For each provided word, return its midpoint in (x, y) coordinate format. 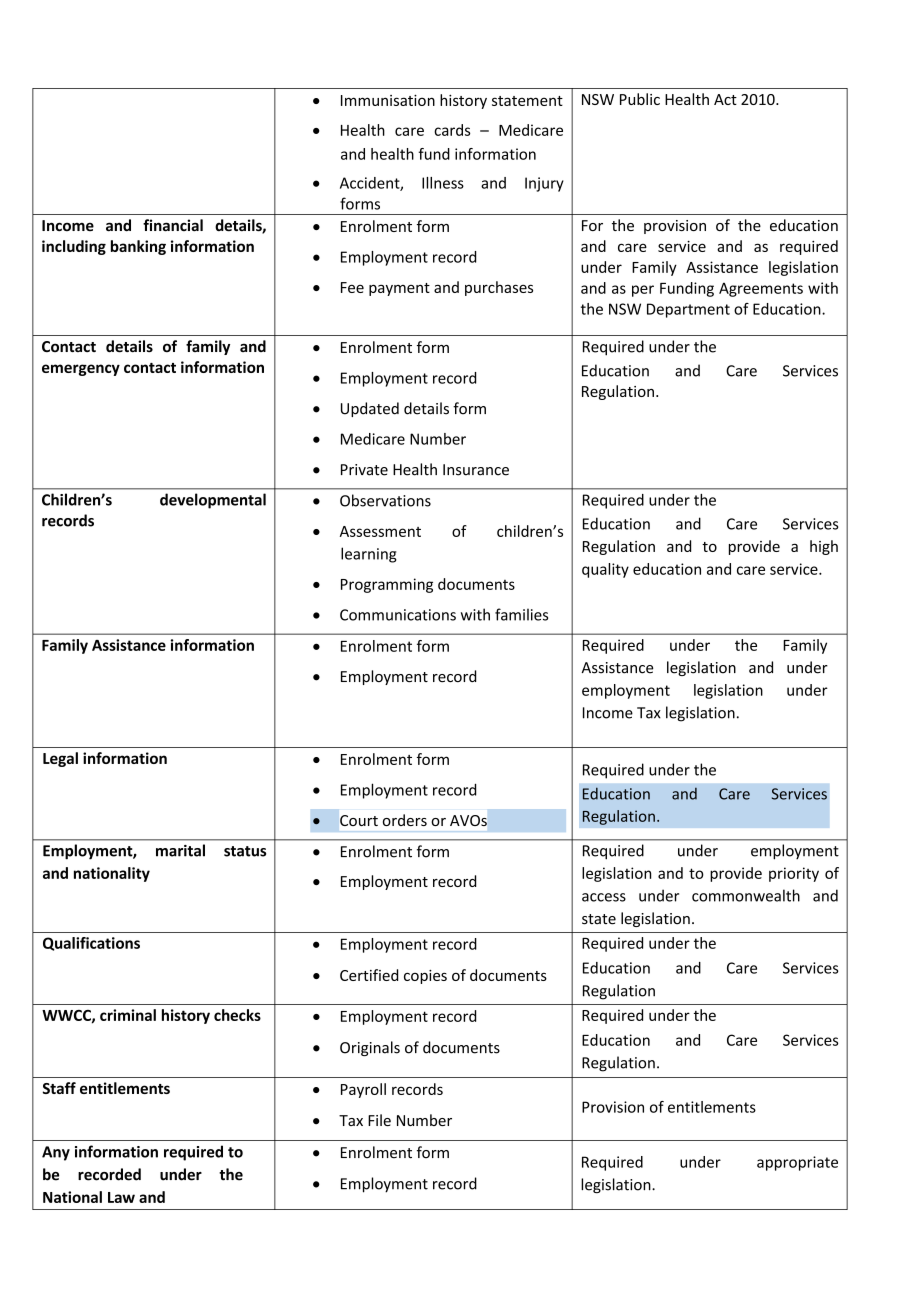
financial (173, 225)
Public (640, 99)
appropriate (797, 1163)
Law (121, 1197)
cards (452, 130)
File (379, 1120)
